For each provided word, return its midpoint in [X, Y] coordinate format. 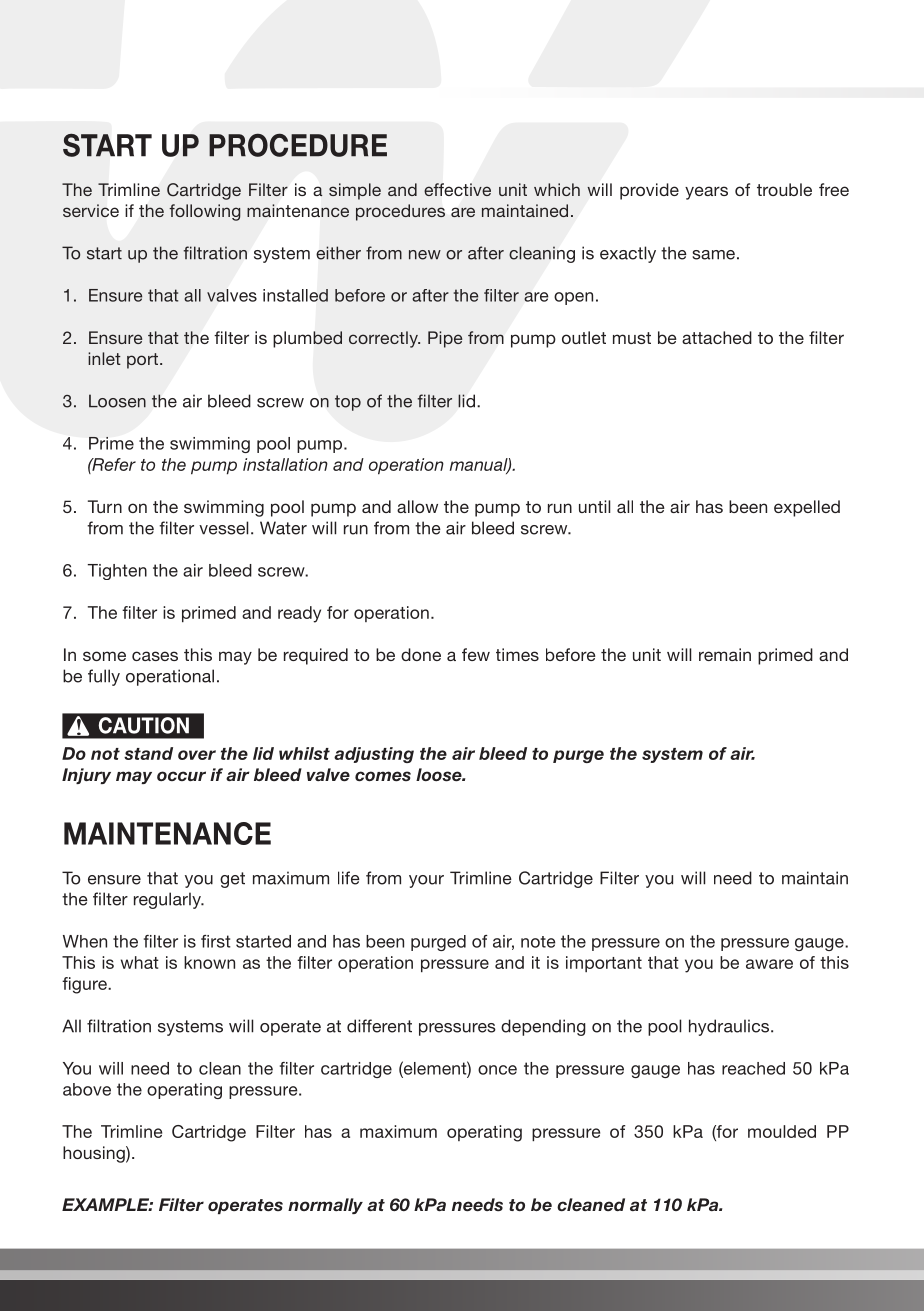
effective [457, 189]
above [87, 1089]
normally [325, 1206]
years [706, 193]
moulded [782, 1131]
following [204, 212]
